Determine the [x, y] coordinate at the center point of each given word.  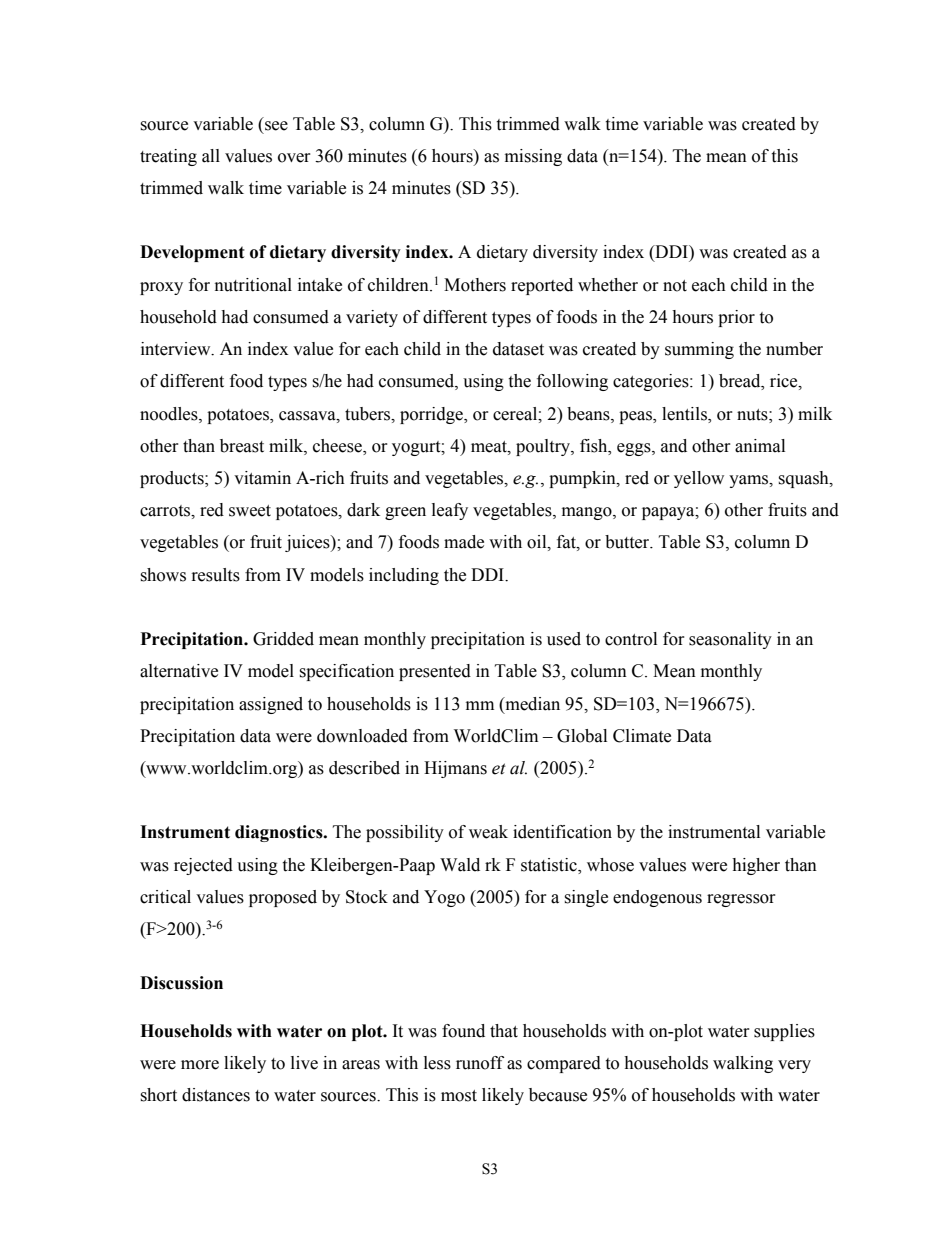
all [211, 156]
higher [756, 866]
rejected [203, 866]
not [675, 286]
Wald [460, 865]
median [531, 704]
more [200, 1065]
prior [736, 318]
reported [542, 286]
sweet [250, 511]
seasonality [730, 640]
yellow [699, 479]
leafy [450, 511]
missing [533, 157]
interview [177, 349]
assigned [271, 705]
